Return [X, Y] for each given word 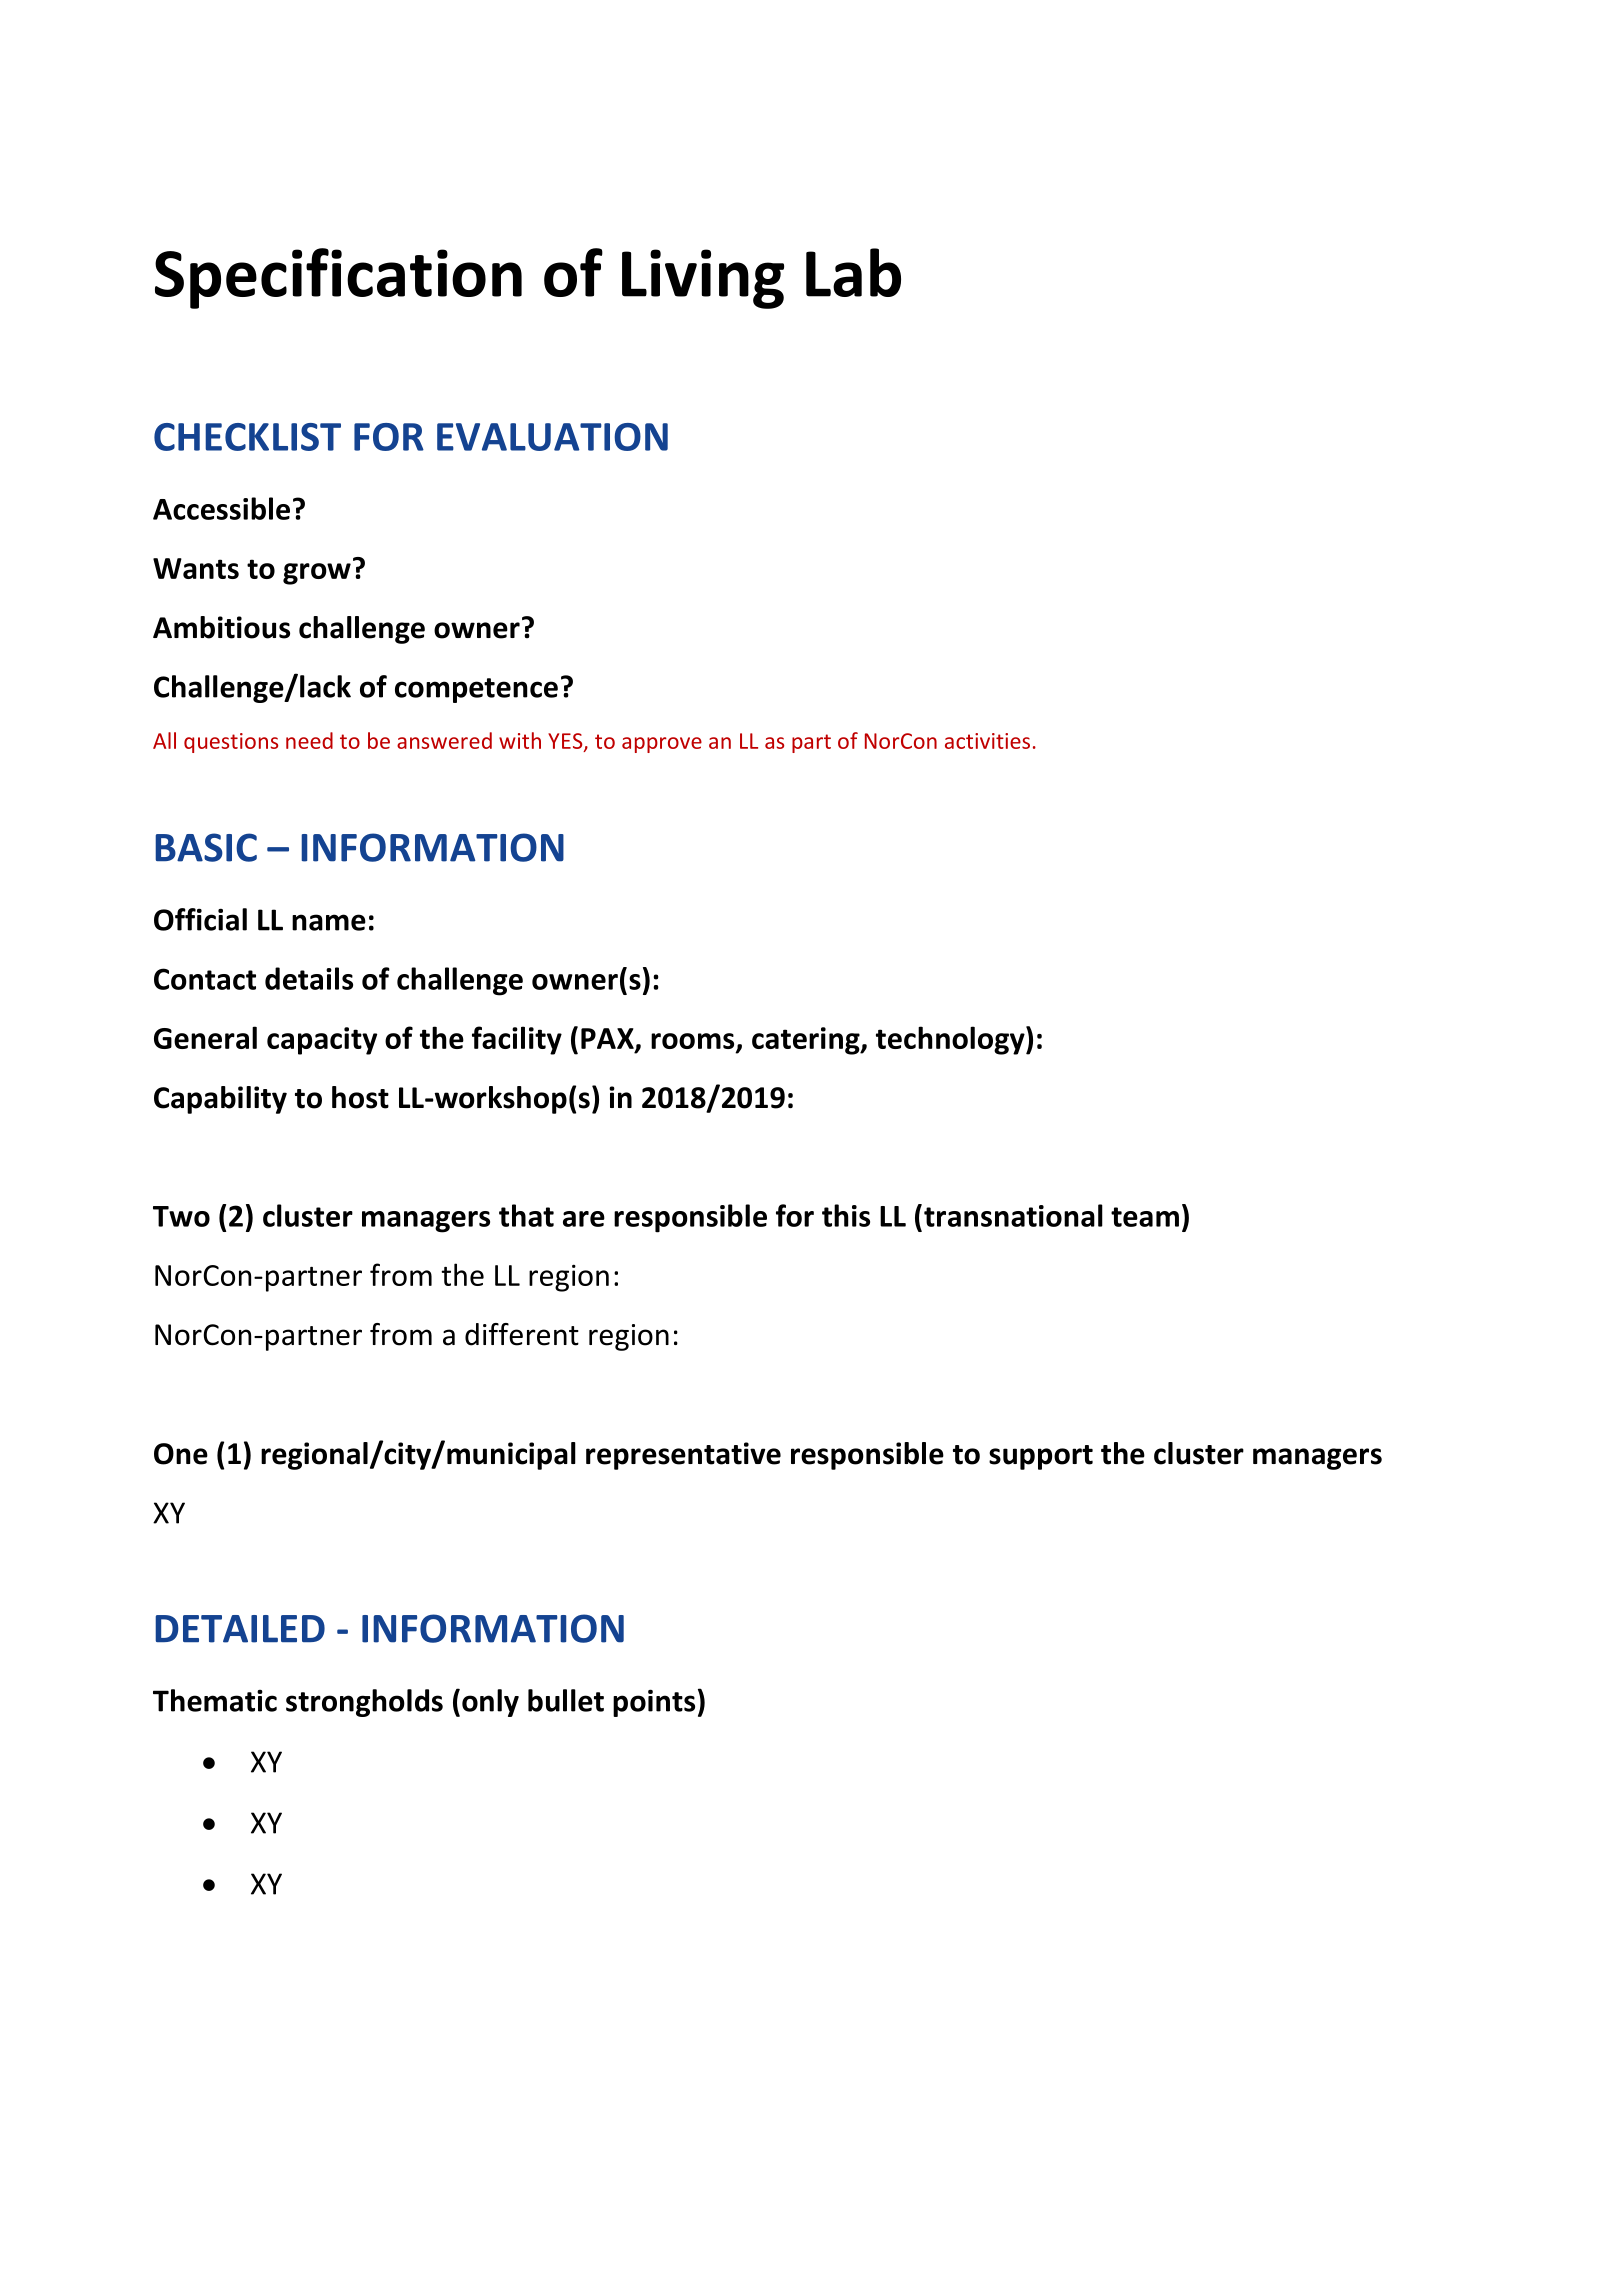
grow [317, 574]
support [1041, 1457]
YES [566, 742]
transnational [1013, 1215]
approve [662, 745]
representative [683, 1456]
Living [703, 279]
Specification [338, 278]
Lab [853, 272]
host [360, 1097]
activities [987, 741]
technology [951, 1040]
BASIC [206, 847]
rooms [694, 1042]
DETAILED [240, 1629]
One [181, 1454]
